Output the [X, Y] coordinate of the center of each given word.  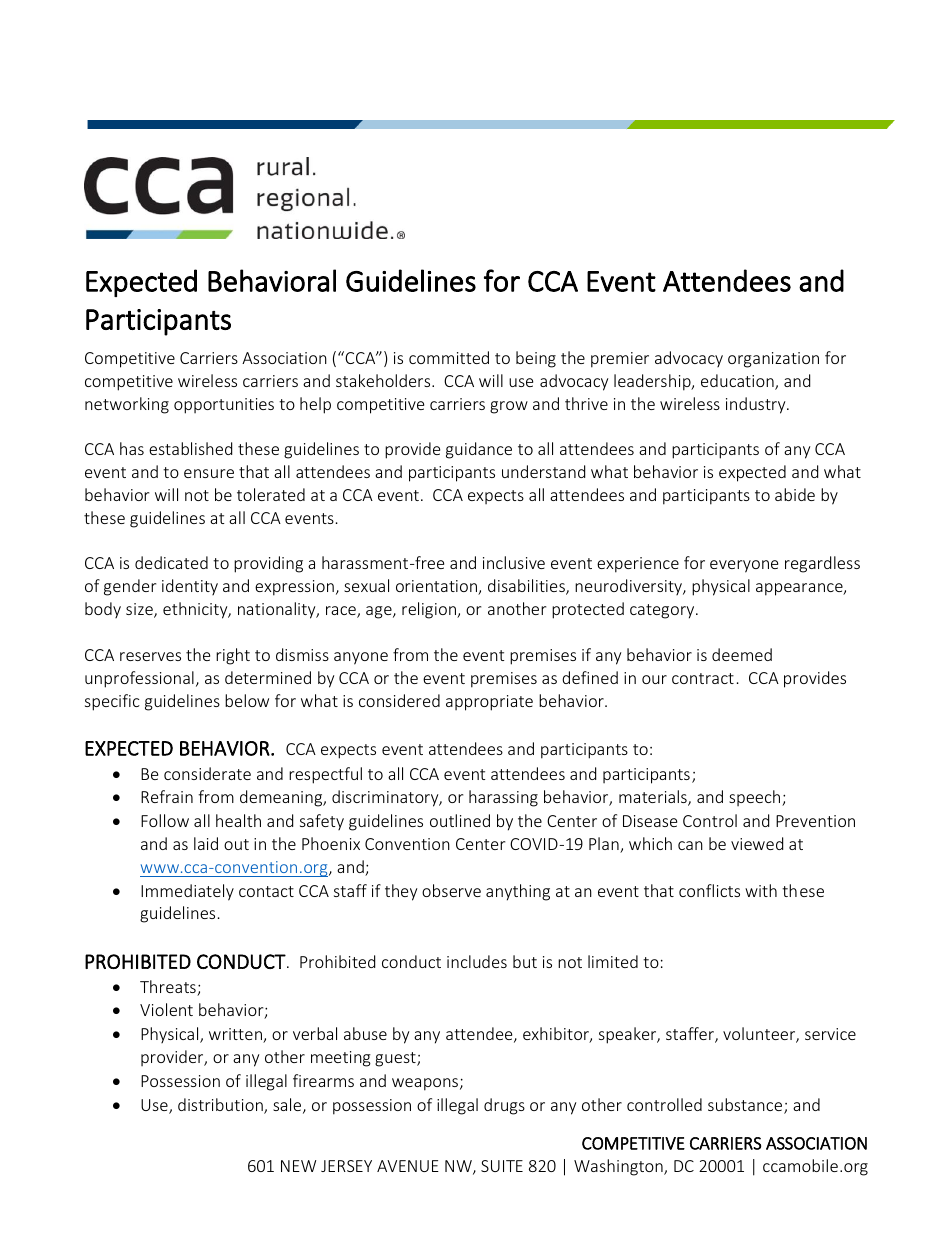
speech [756, 798]
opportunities [224, 406]
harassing [503, 798]
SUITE [502, 1166]
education [738, 382]
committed [449, 357]
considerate [207, 773]
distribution [221, 1106]
